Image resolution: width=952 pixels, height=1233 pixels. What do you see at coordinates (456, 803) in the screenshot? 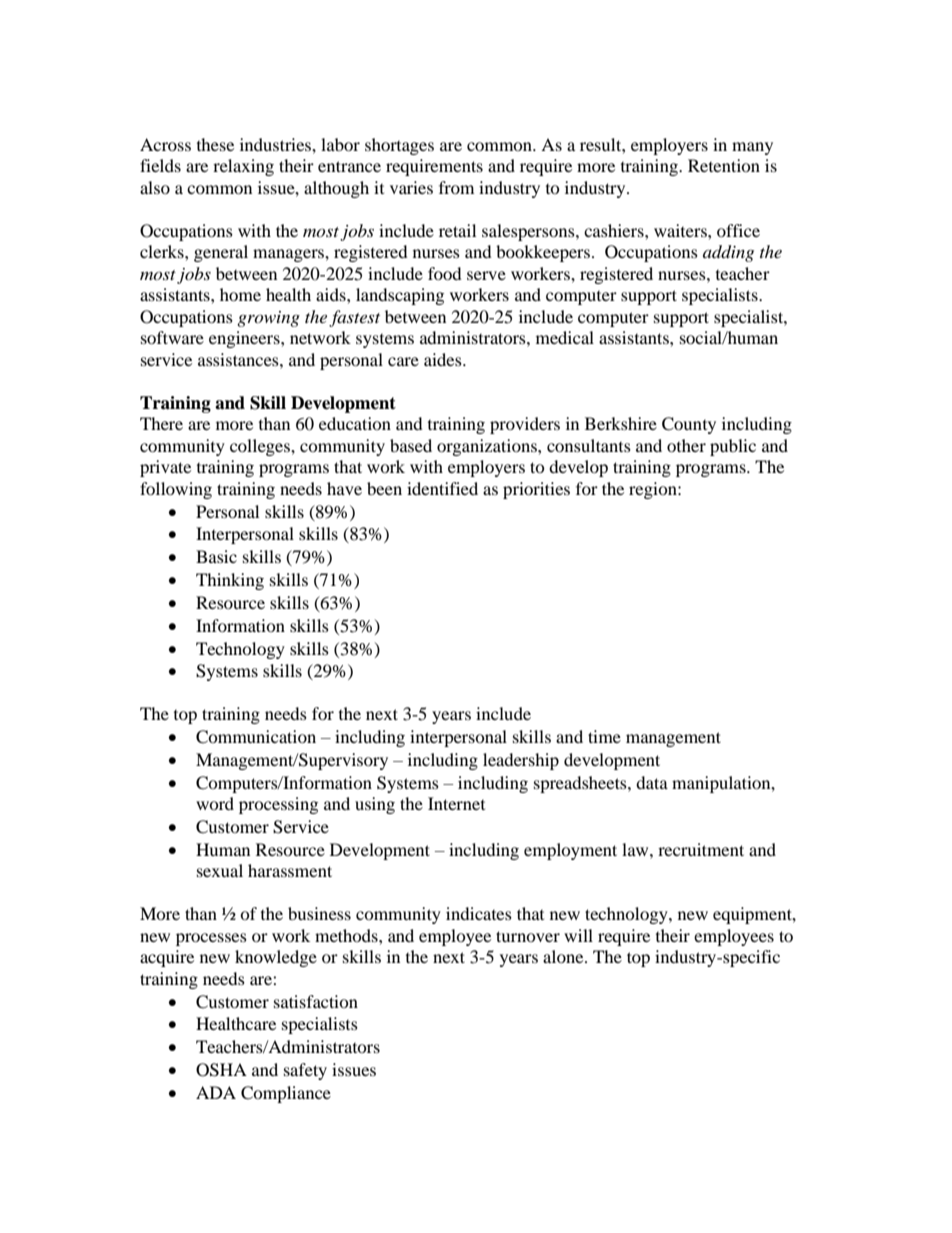
I see `Internet` at bounding box center [456, 803].
